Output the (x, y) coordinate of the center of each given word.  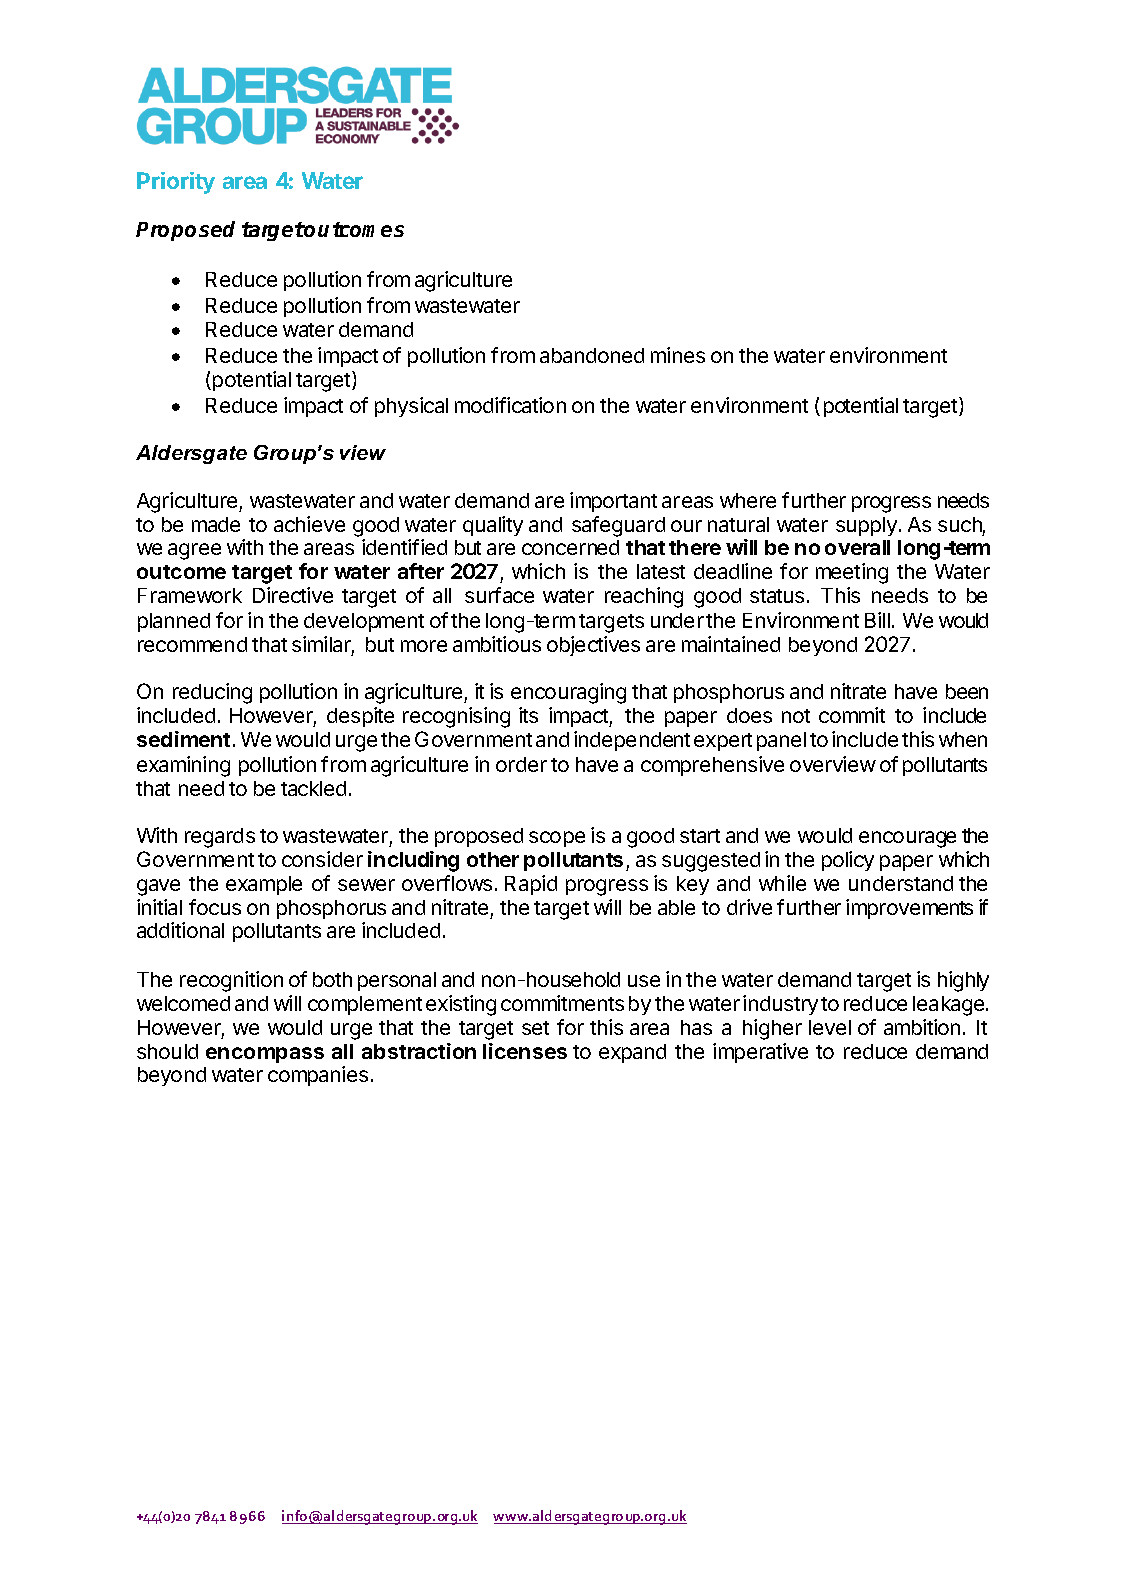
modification (510, 405)
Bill (877, 620)
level (830, 1027)
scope (557, 839)
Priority (176, 183)
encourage (907, 839)
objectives (593, 646)
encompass (265, 1055)
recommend (192, 644)
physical (411, 407)
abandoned (592, 355)
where (748, 500)
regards (220, 838)
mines (678, 355)
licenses (525, 1051)
